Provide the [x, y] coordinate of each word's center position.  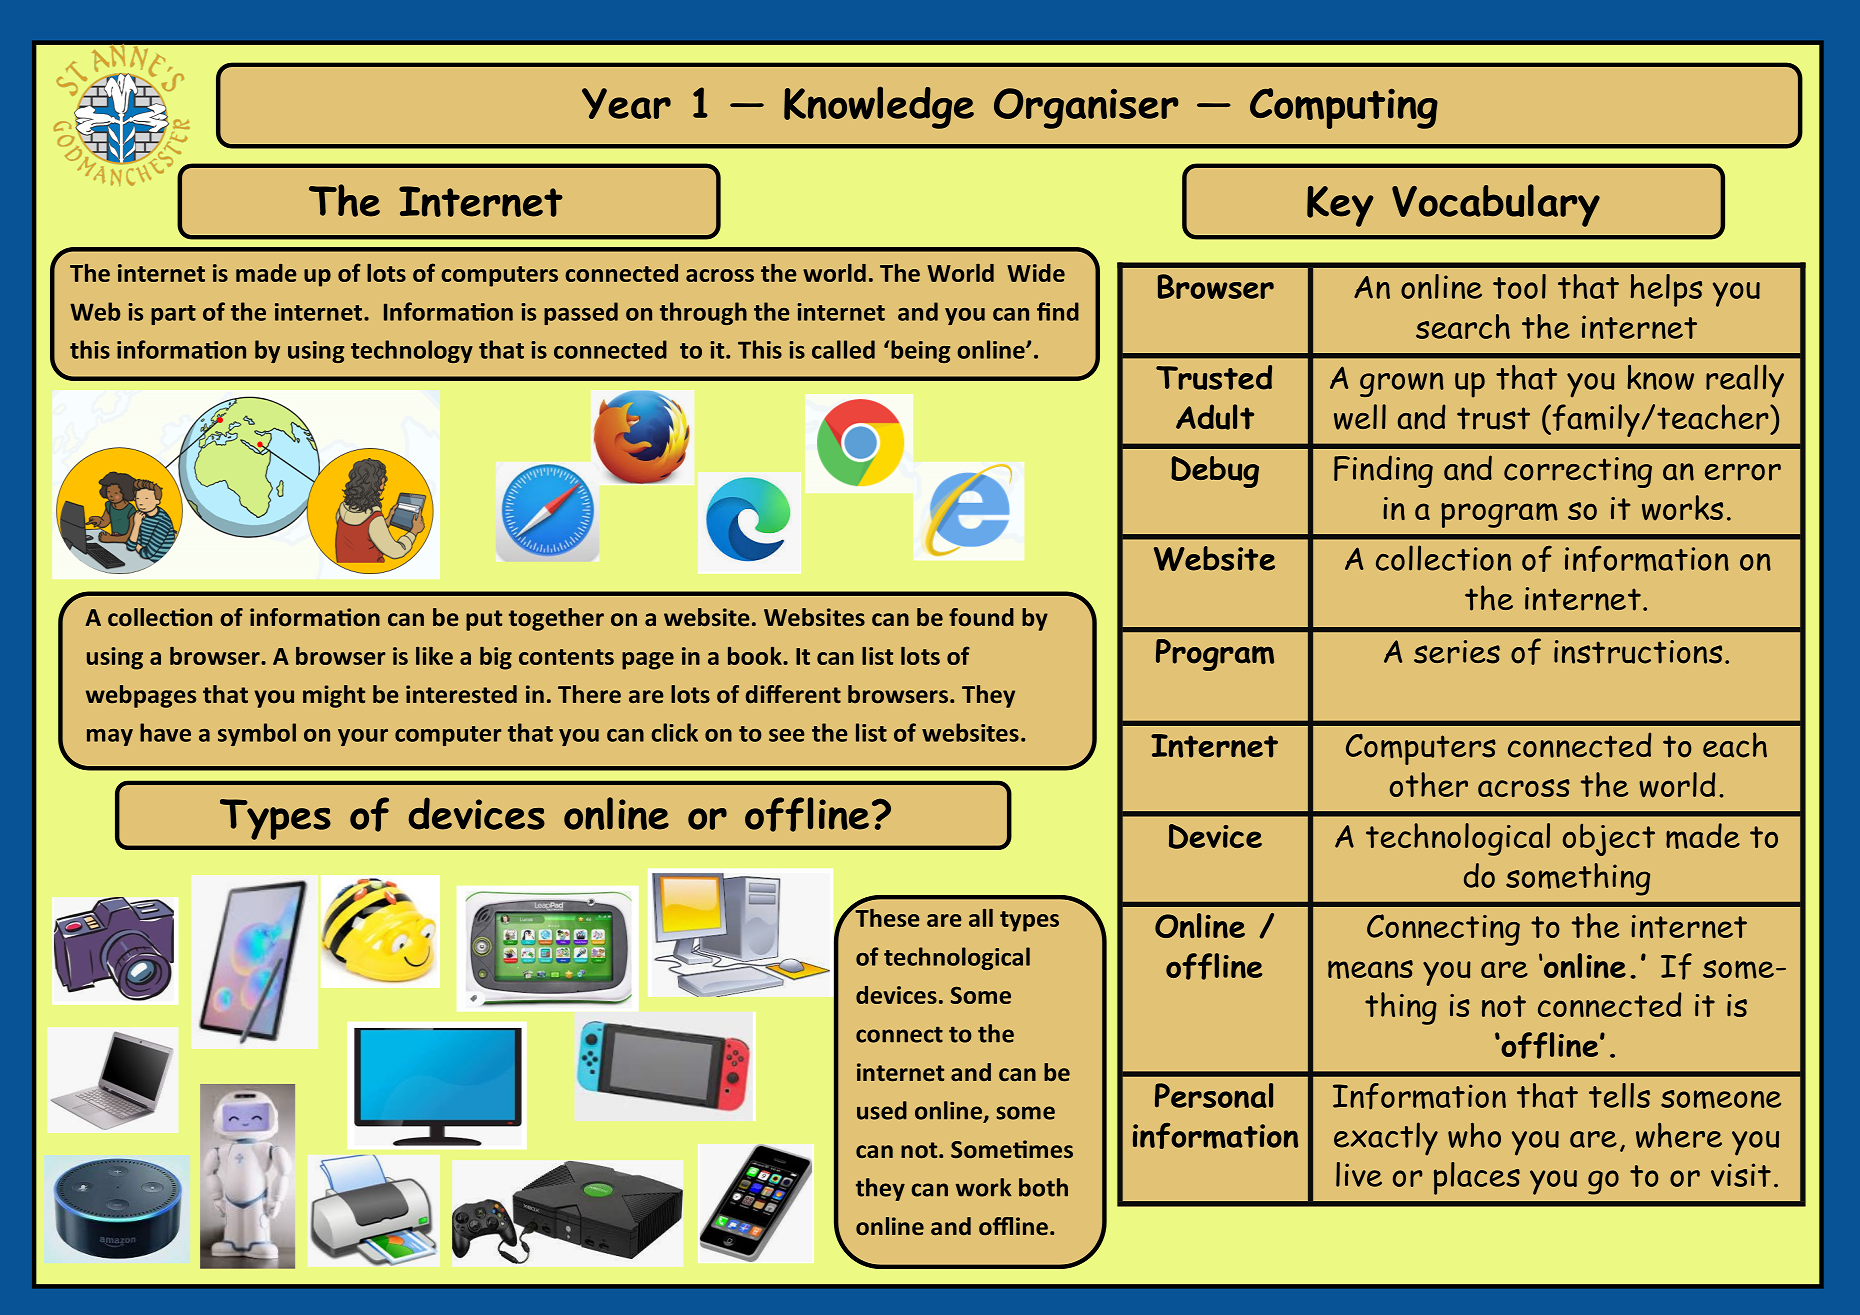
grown [1402, 384]
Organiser [1086, 108]
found [981, 617]
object [1609, 840]
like [434, 656]
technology [412, 351]
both [1043, 1187]
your [363, 737]
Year [626, 103]
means [1370, 969]
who [1474, 1135]
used [882, 1110]
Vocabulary [1496, 205]
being [921, 351]
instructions [1638, 652]
